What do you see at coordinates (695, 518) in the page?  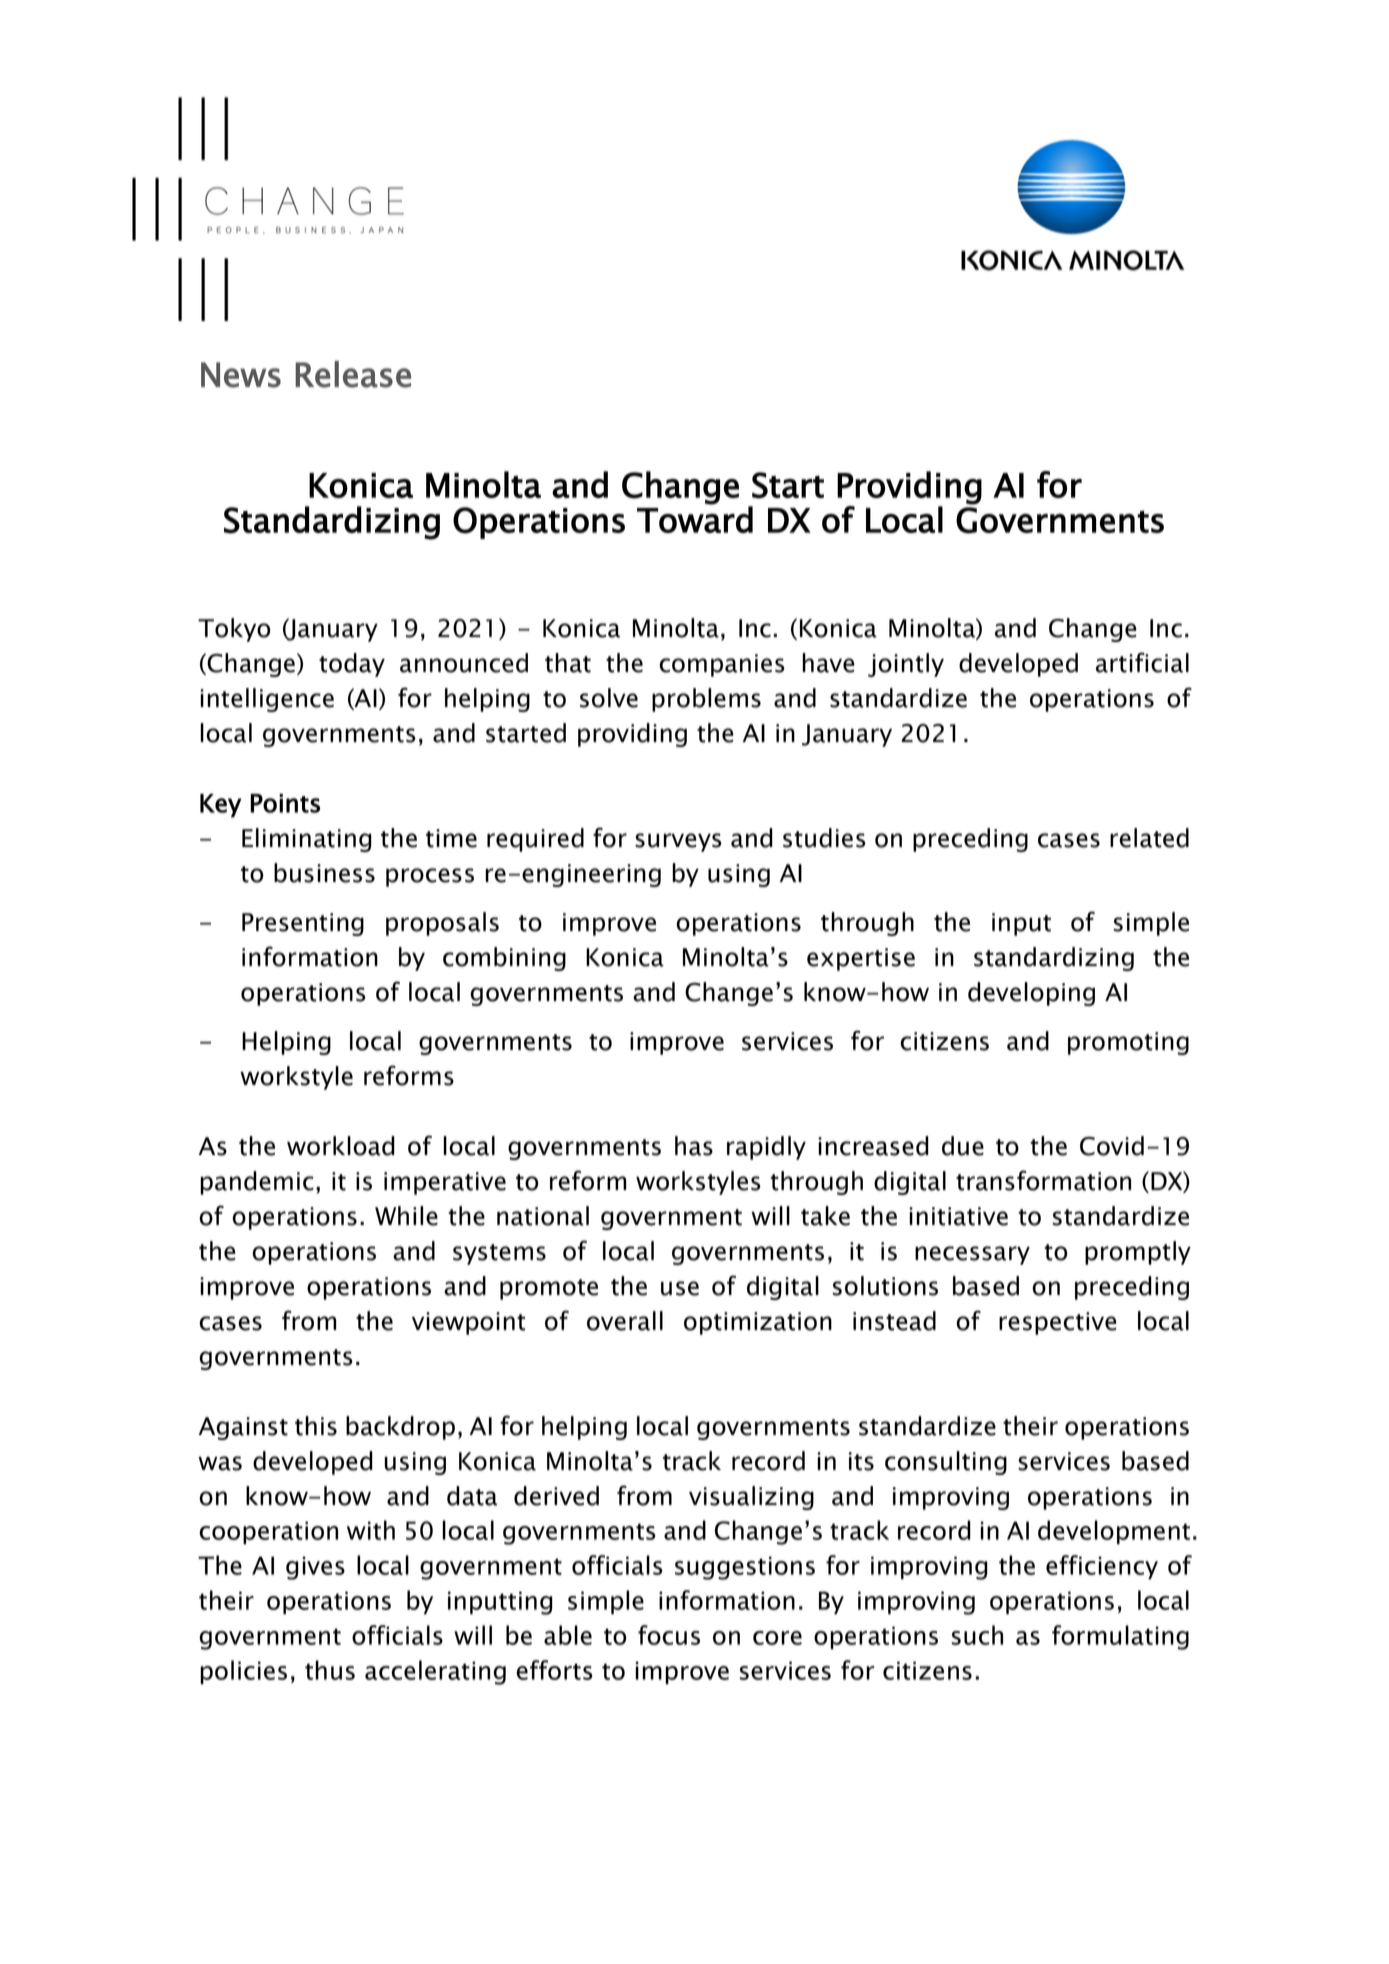 I see `Toward` at bounding box center [695, 518].
